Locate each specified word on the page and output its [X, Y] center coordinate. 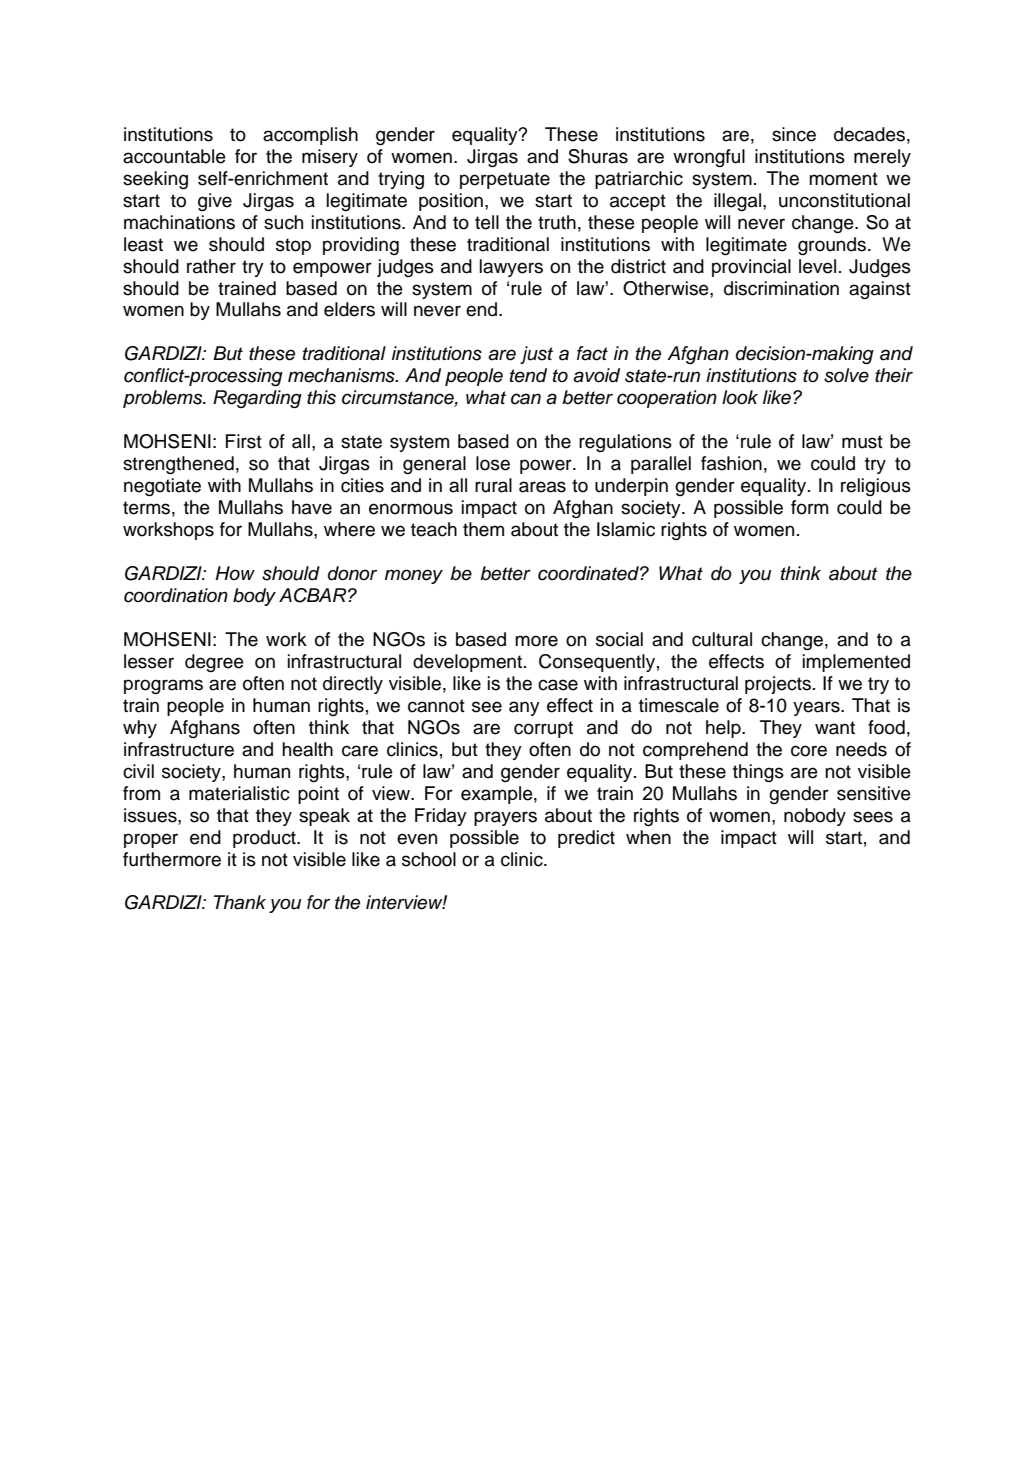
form [809, 507]
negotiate [162, 487]
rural [493, 485]
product [265, 839]
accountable [174, 156]
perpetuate [505, 180]
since [794, 134]
